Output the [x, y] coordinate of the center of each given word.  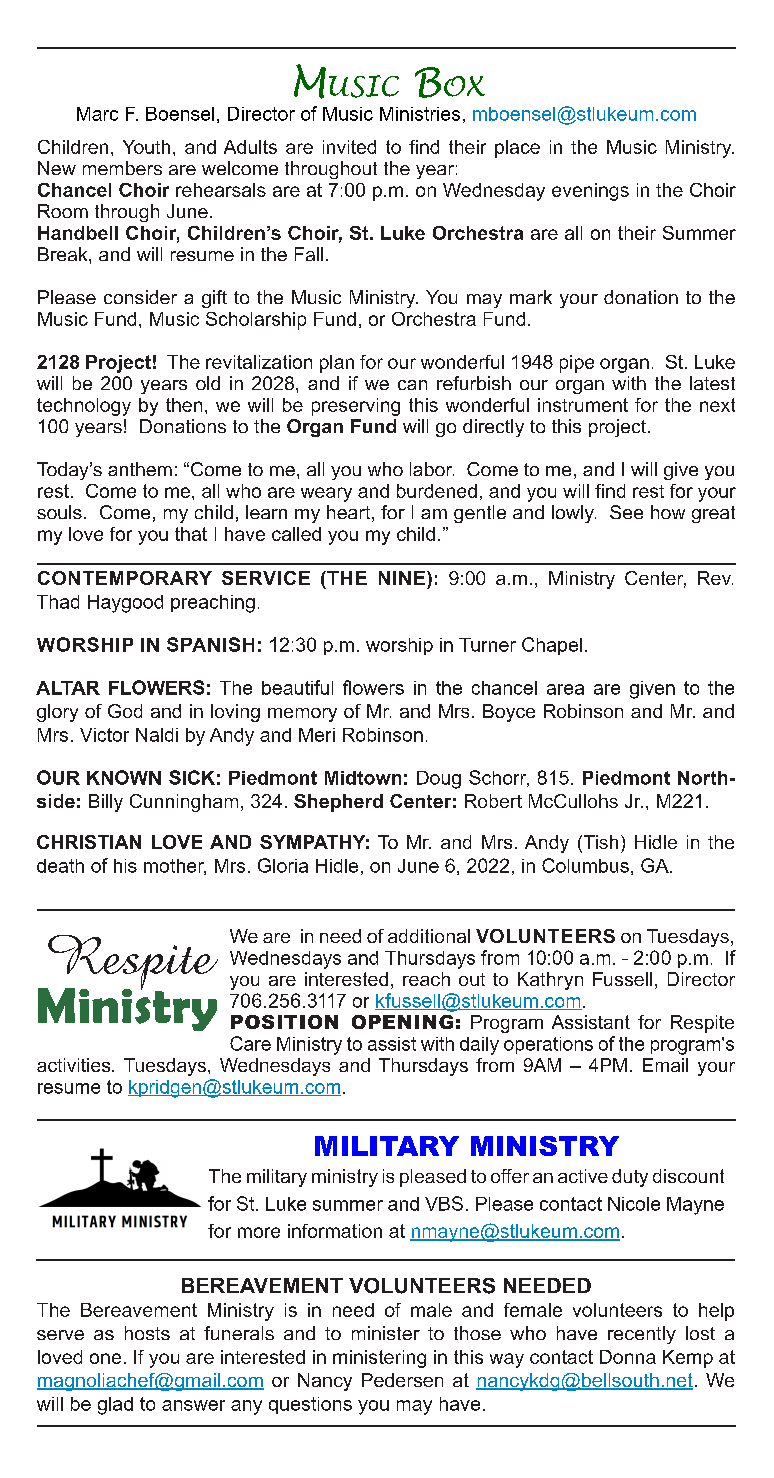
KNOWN [124, 777]
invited [349, 147]
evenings [590, 192]
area [565, 689]
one [105, 1358]
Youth [146, 147]
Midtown [363, 778]
